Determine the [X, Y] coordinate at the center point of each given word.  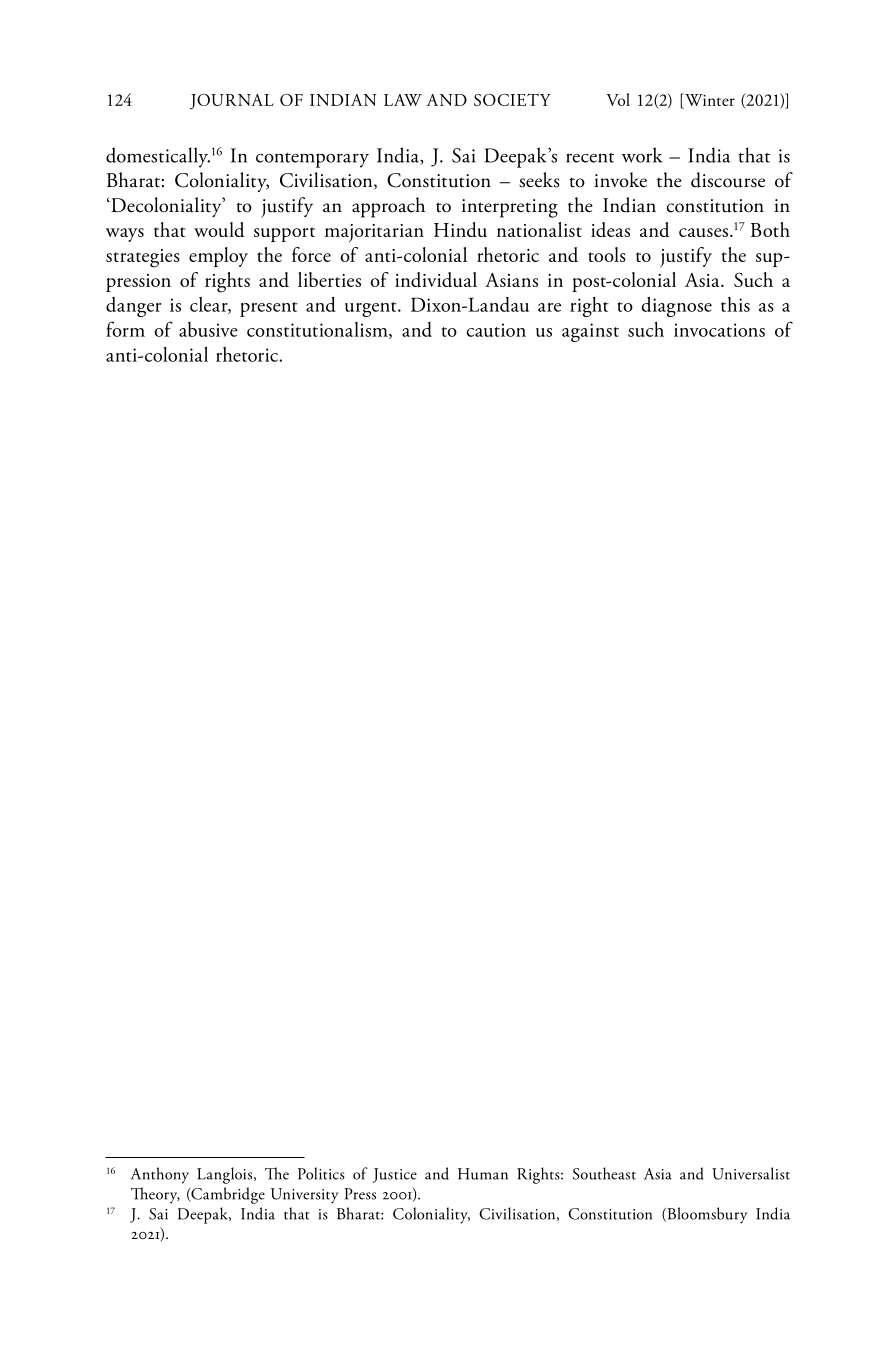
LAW [403, 100]
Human [483, 1174]
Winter [709, 99]
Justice [395, 1175]
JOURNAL [232, 102]
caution [496, 330]
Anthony [160, 1175]
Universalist [751, 1173]
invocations [719, 330]
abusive [208, 329]
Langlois [224, 1175]
